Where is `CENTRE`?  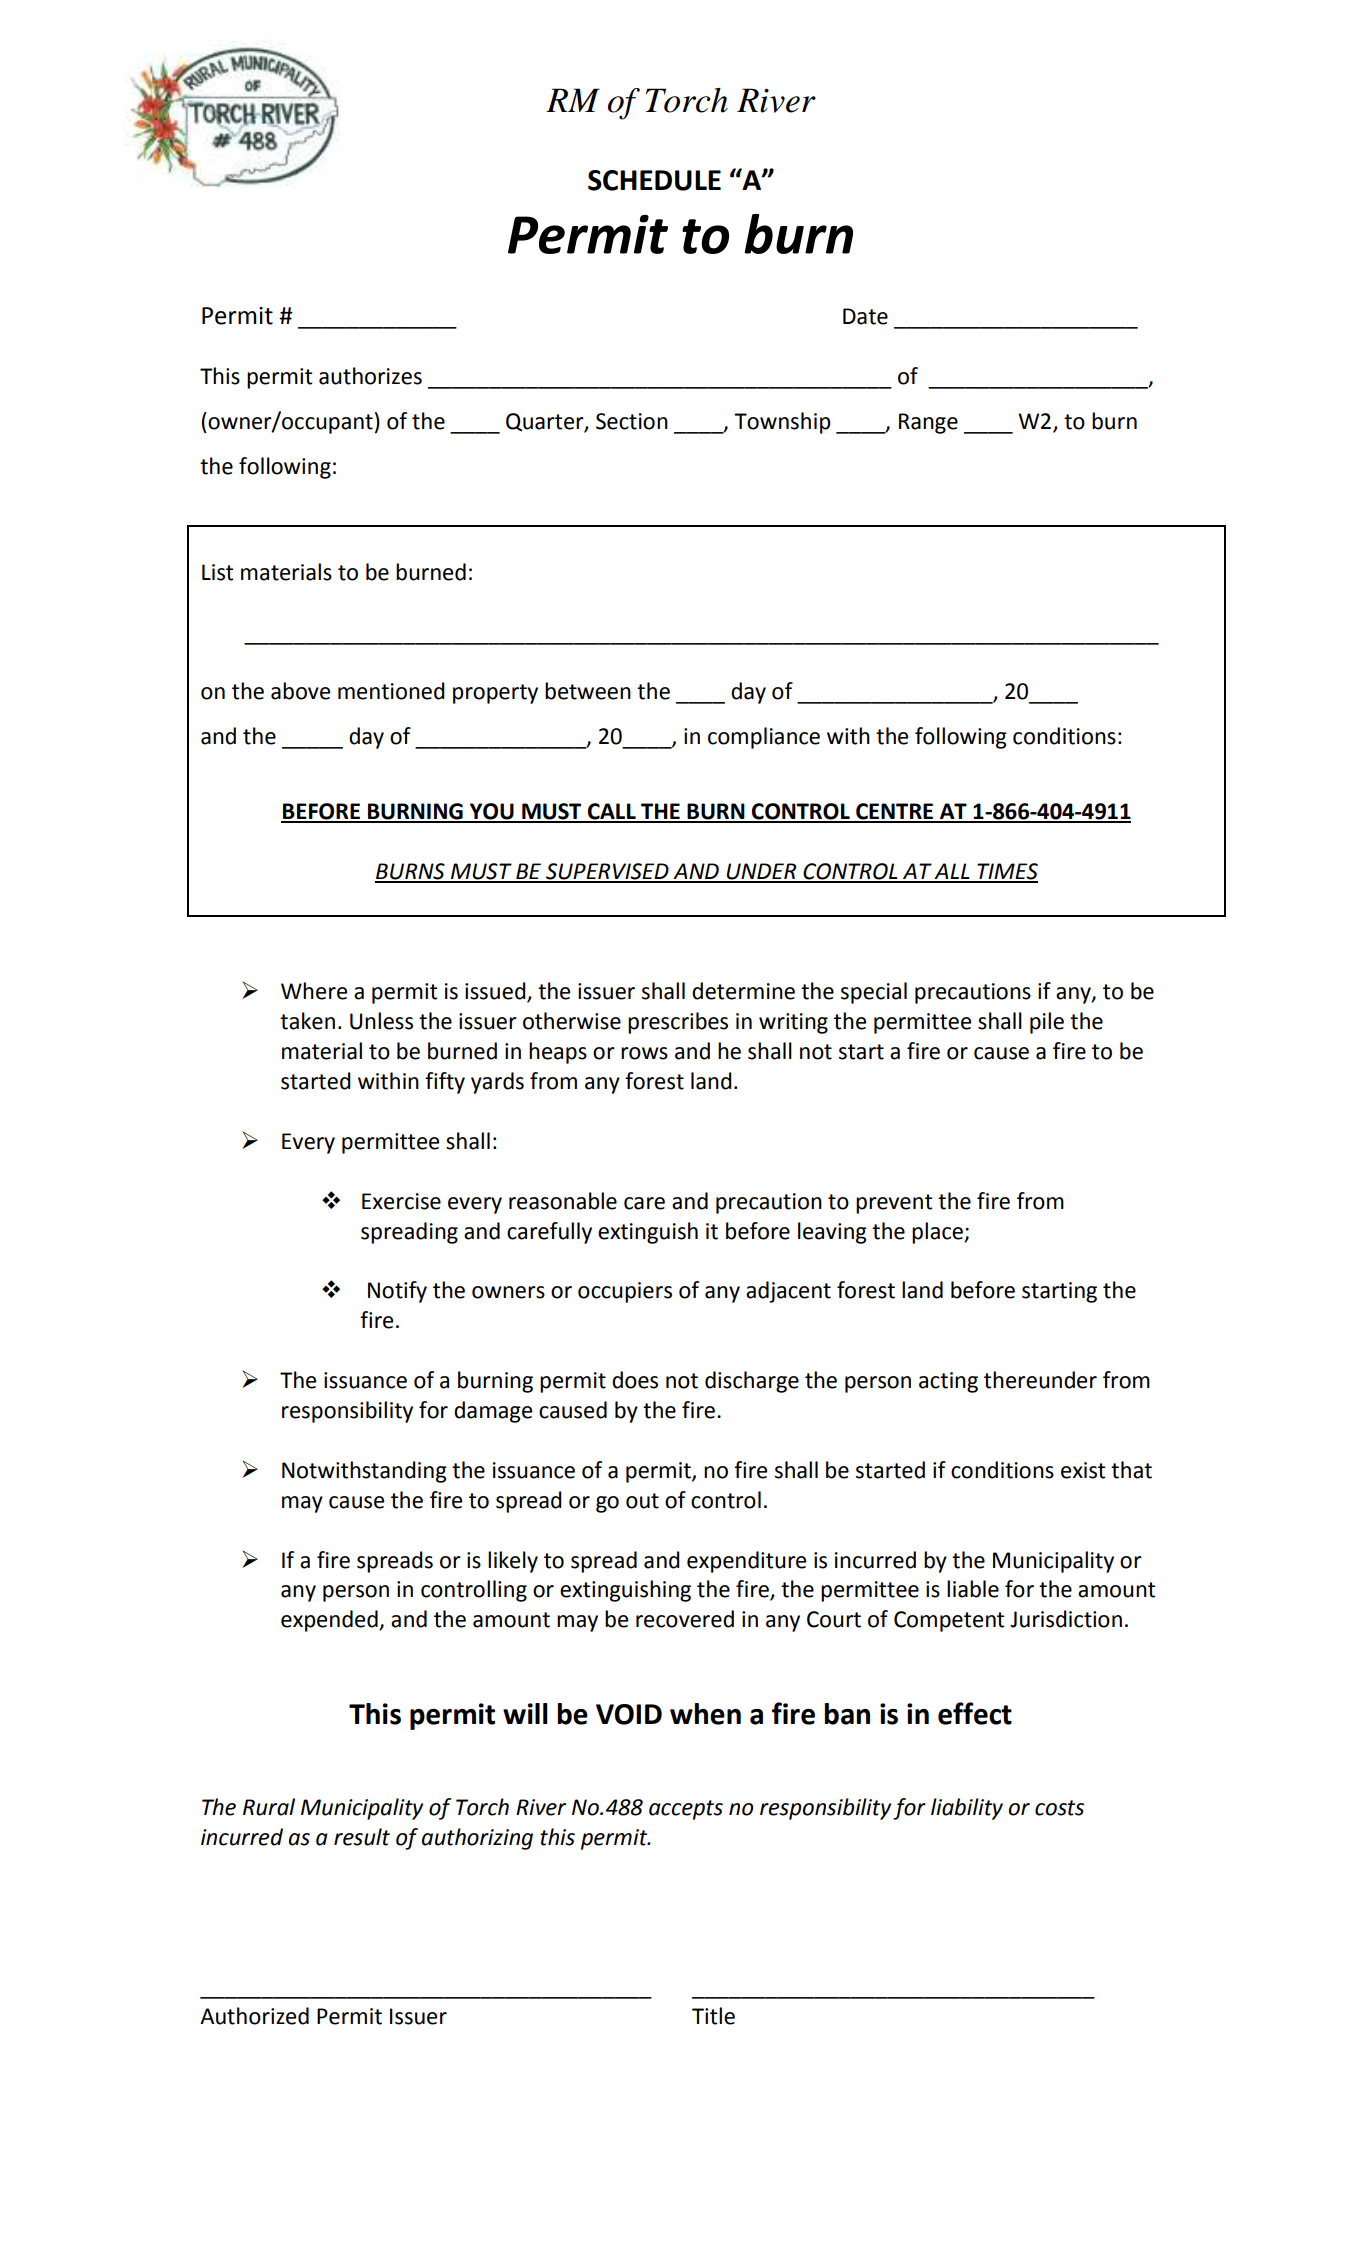
CENTRE is located at coordinates (895, 812).
